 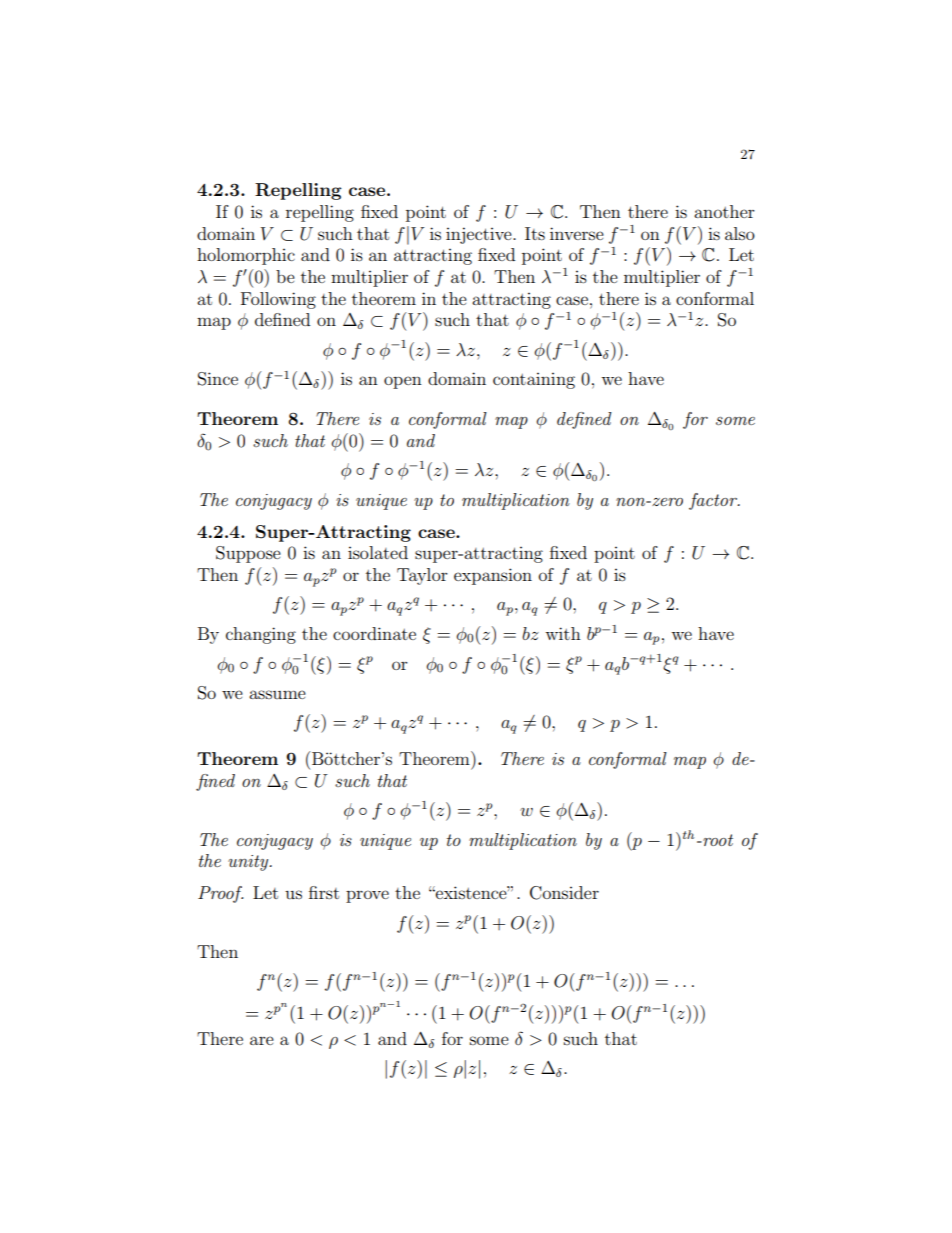 What do you see at coordinates (246, 256) in the screenshot?
I see `holomorphic` at bounding box center [246, 256].
